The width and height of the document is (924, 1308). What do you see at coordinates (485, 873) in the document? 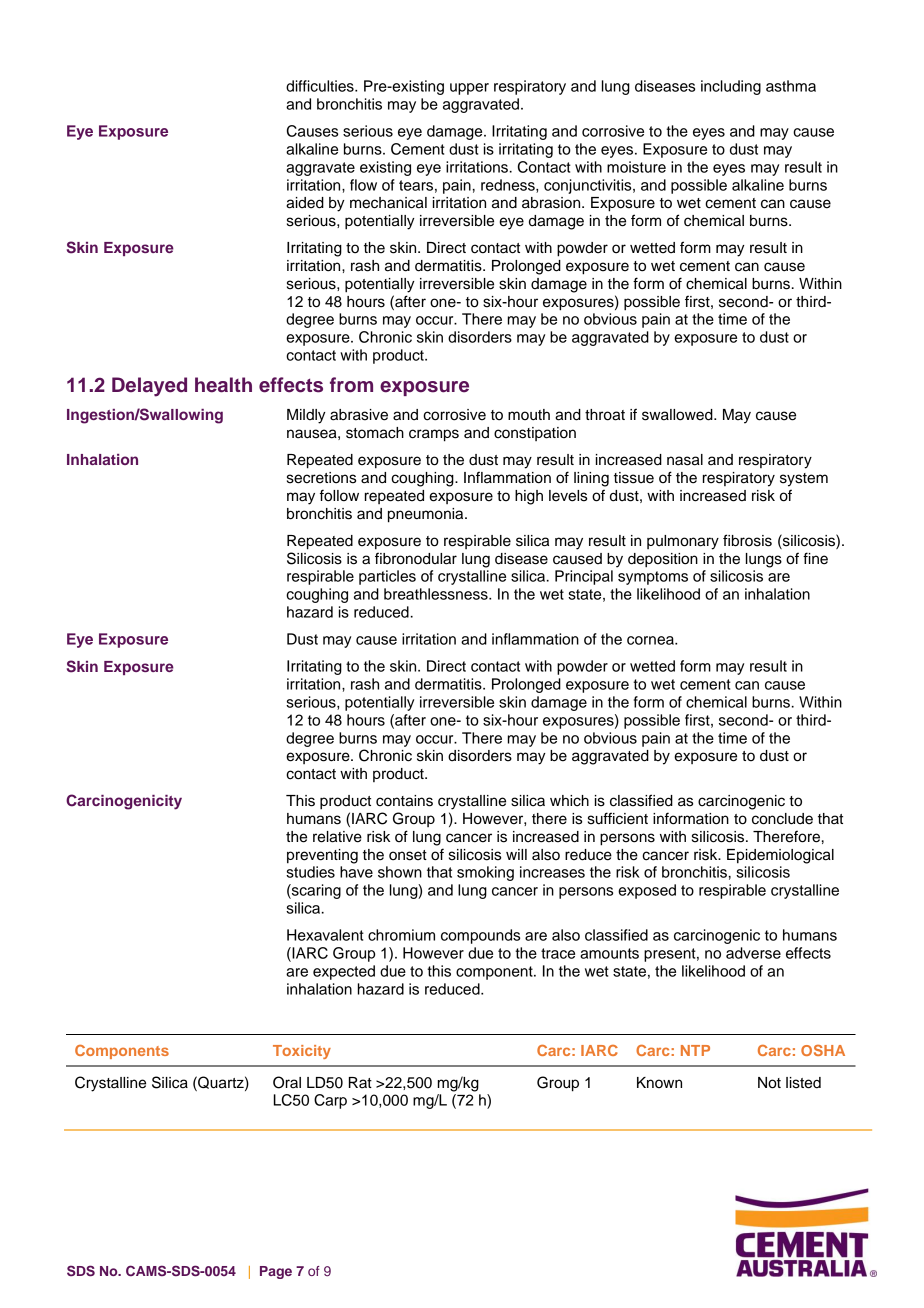
I see `smoking` at bounding box center [485, 873].
